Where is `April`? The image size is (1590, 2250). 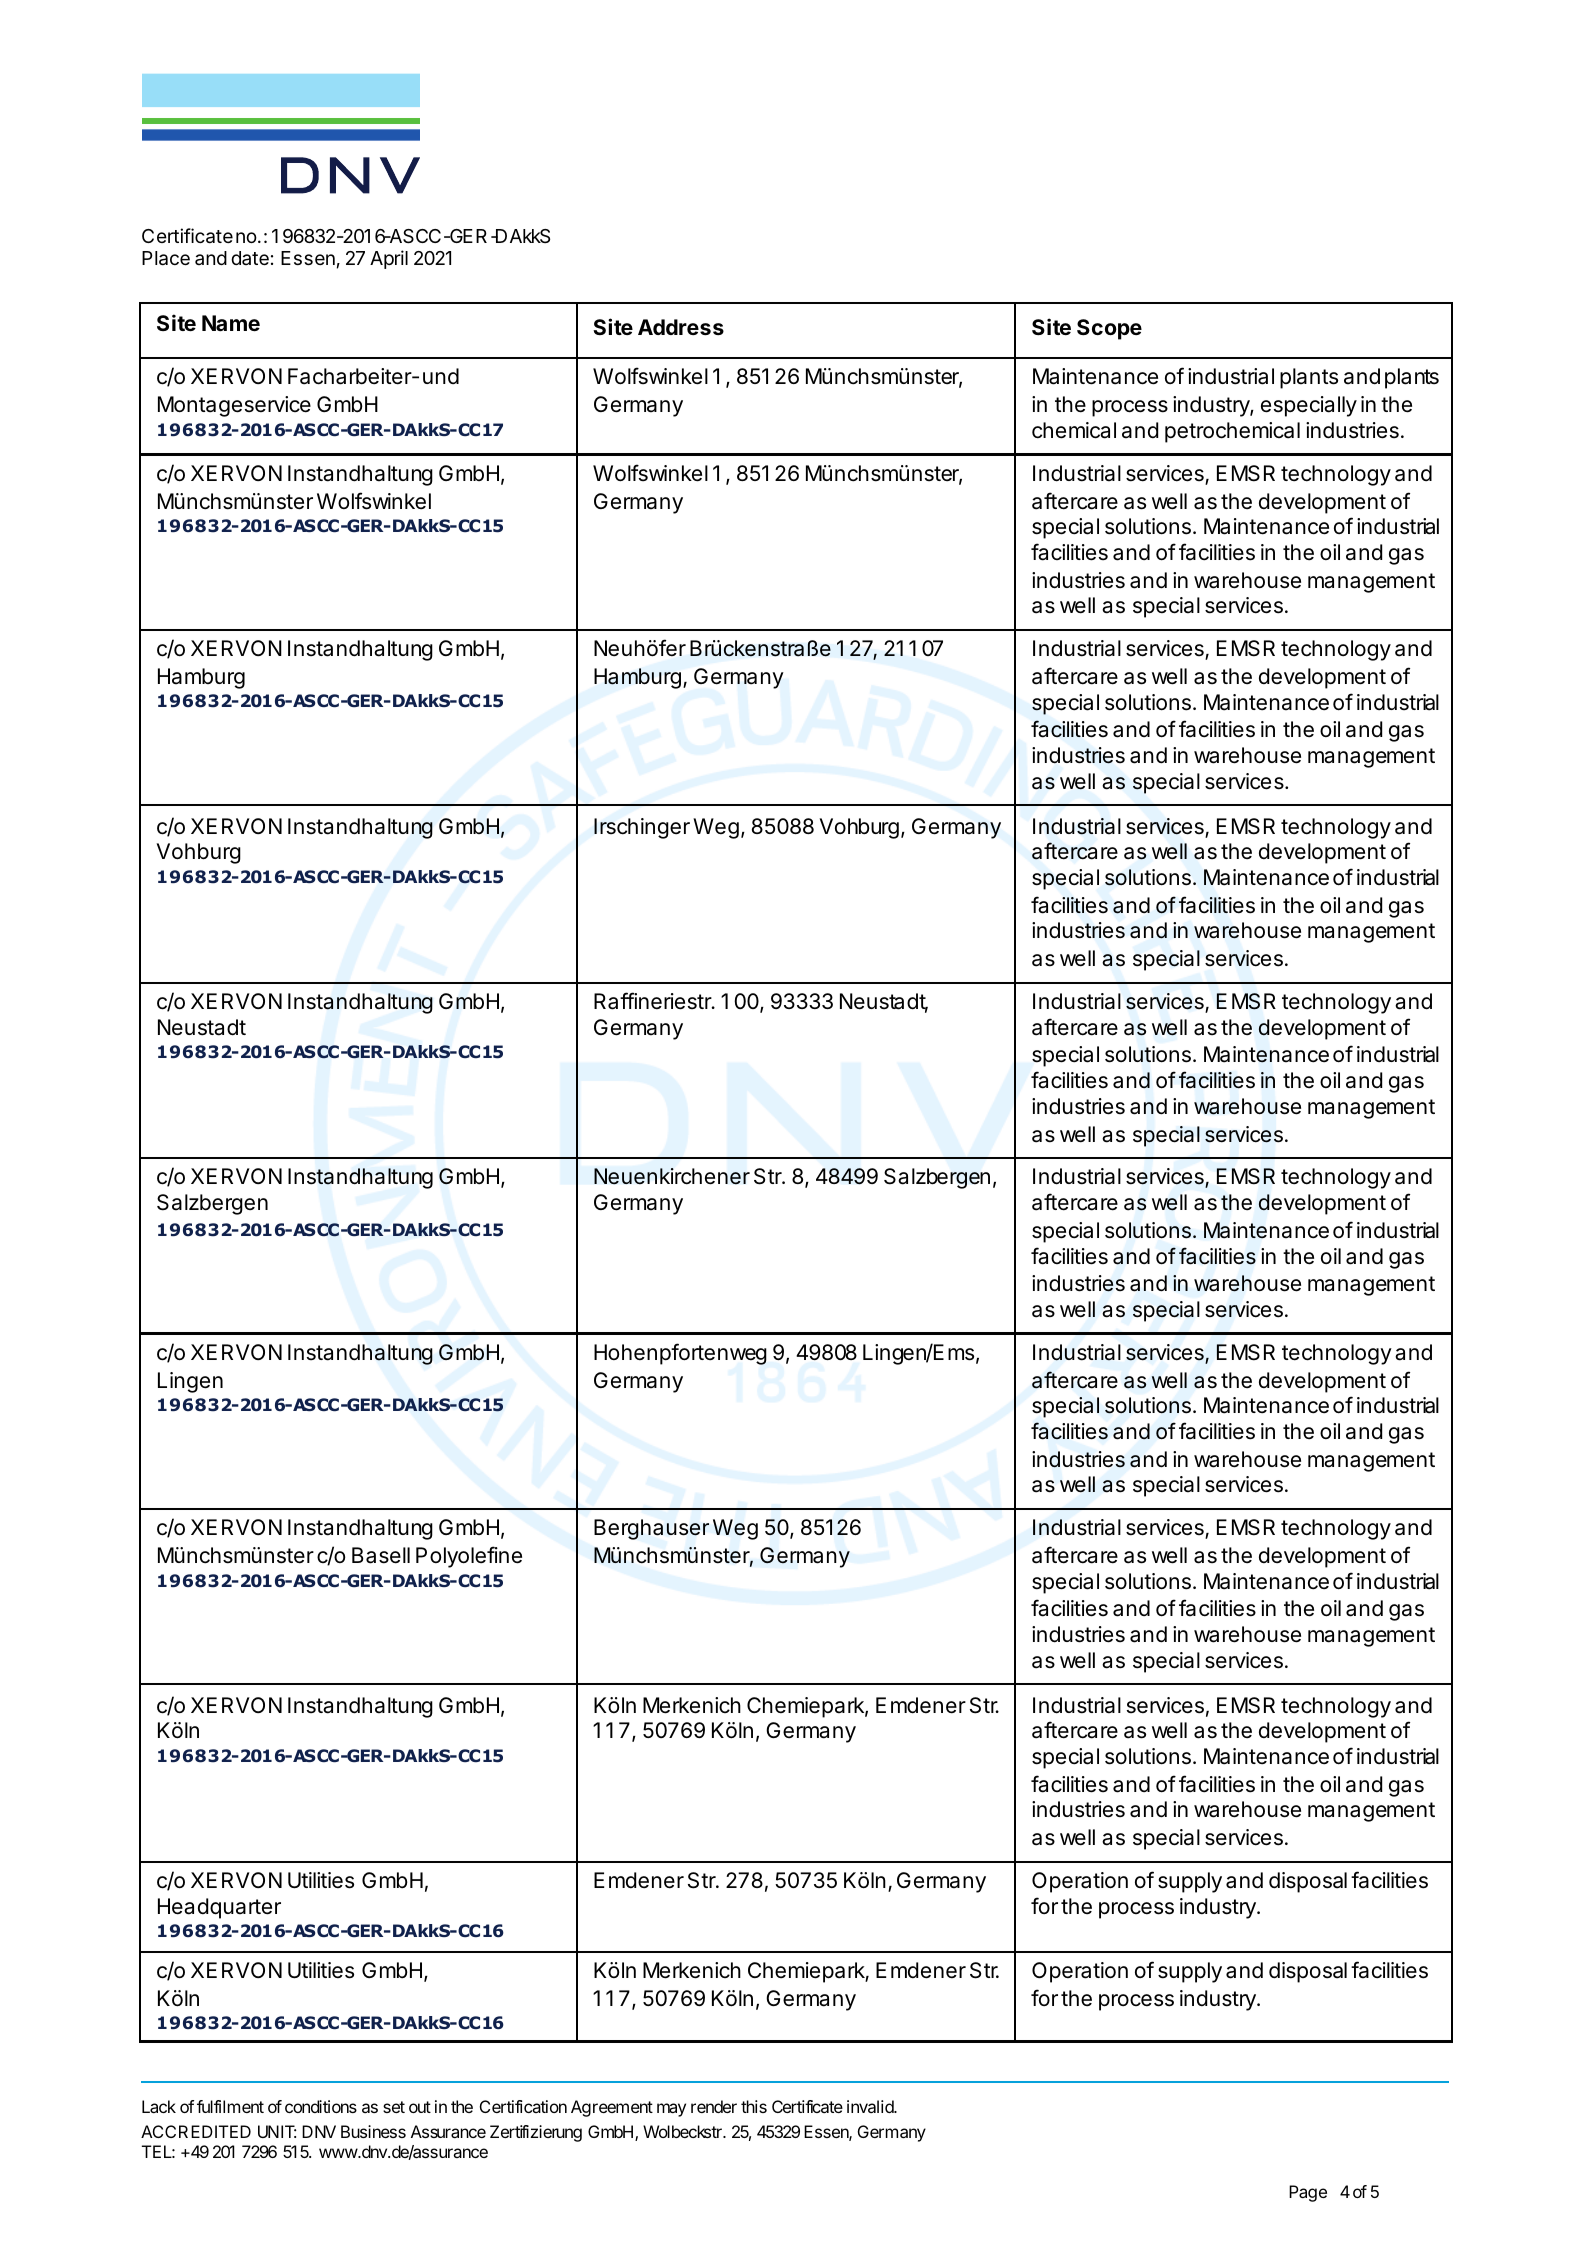
April is located at coordinates (389, 259).
